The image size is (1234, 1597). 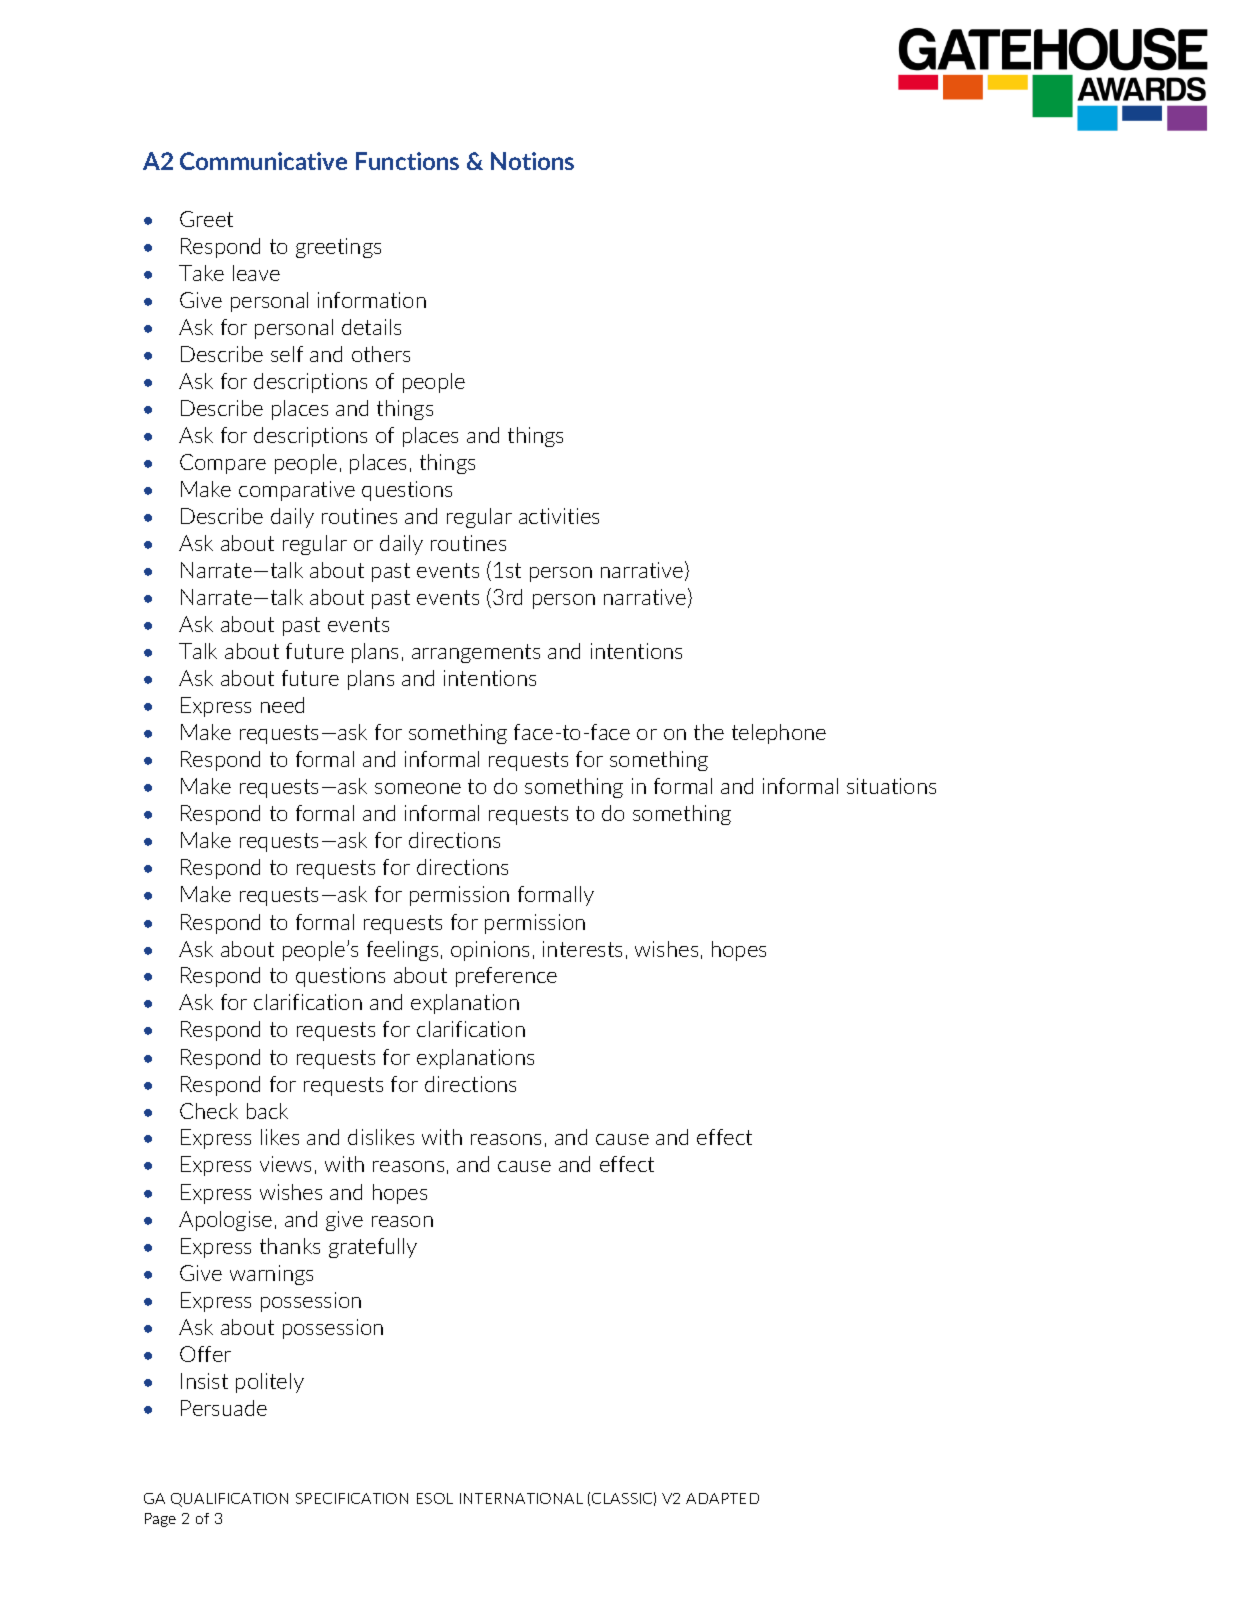 What do you see at coordinates (532, 161) in the screenshot?
I see `Notions` at bounding box center [532, 161].
